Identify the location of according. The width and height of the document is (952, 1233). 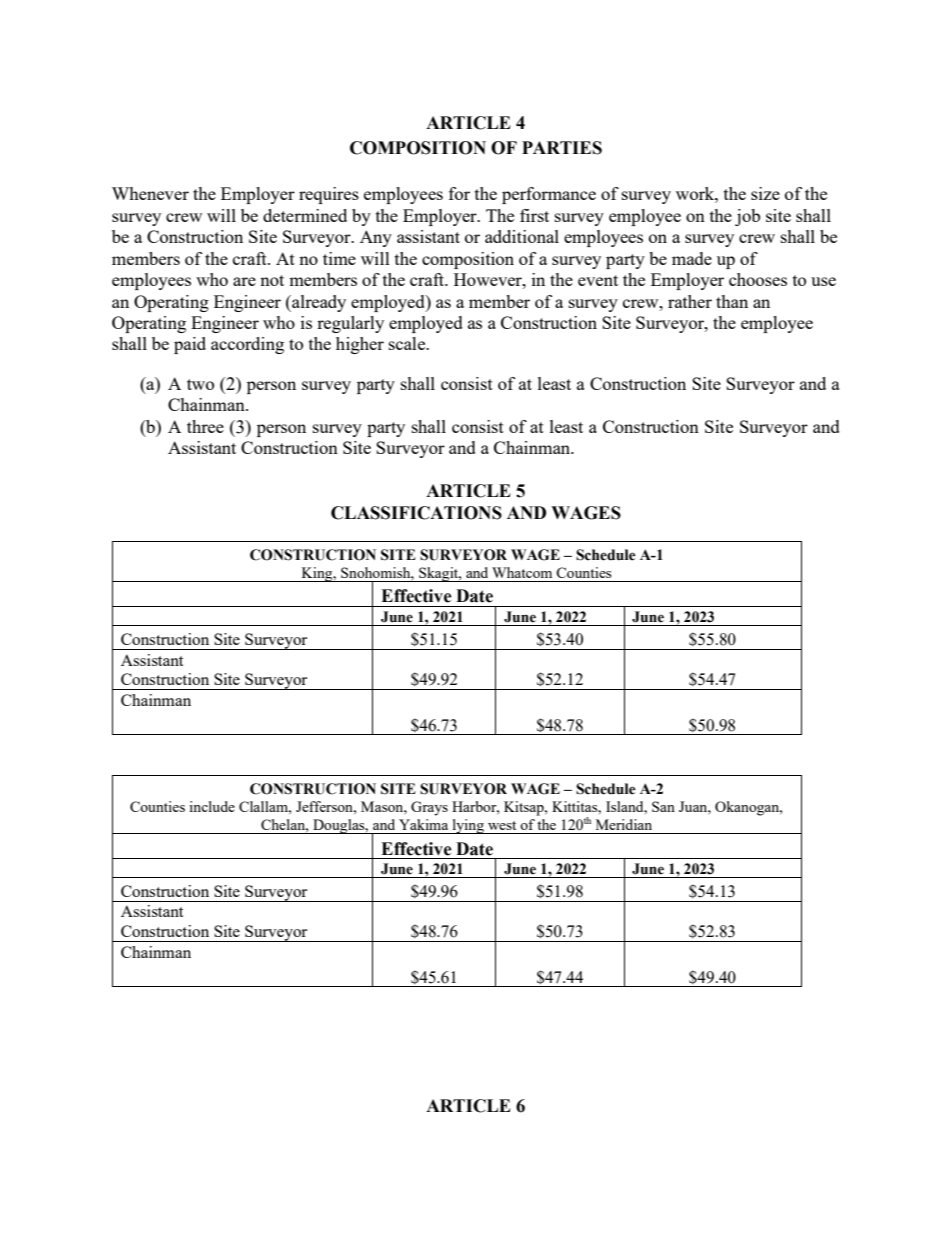
(247, 345).
